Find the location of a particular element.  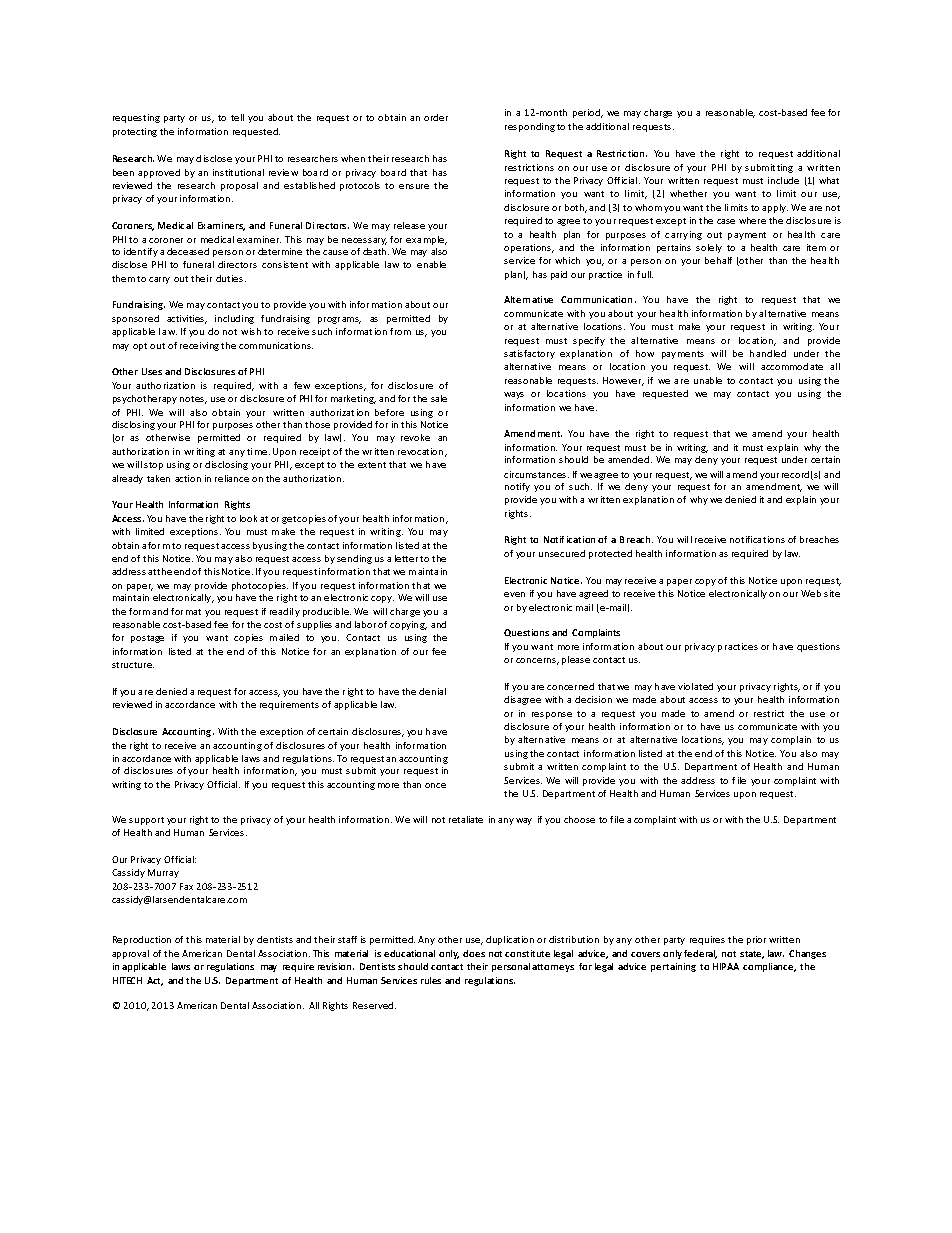

unable is located at coordinates (708, 380).
